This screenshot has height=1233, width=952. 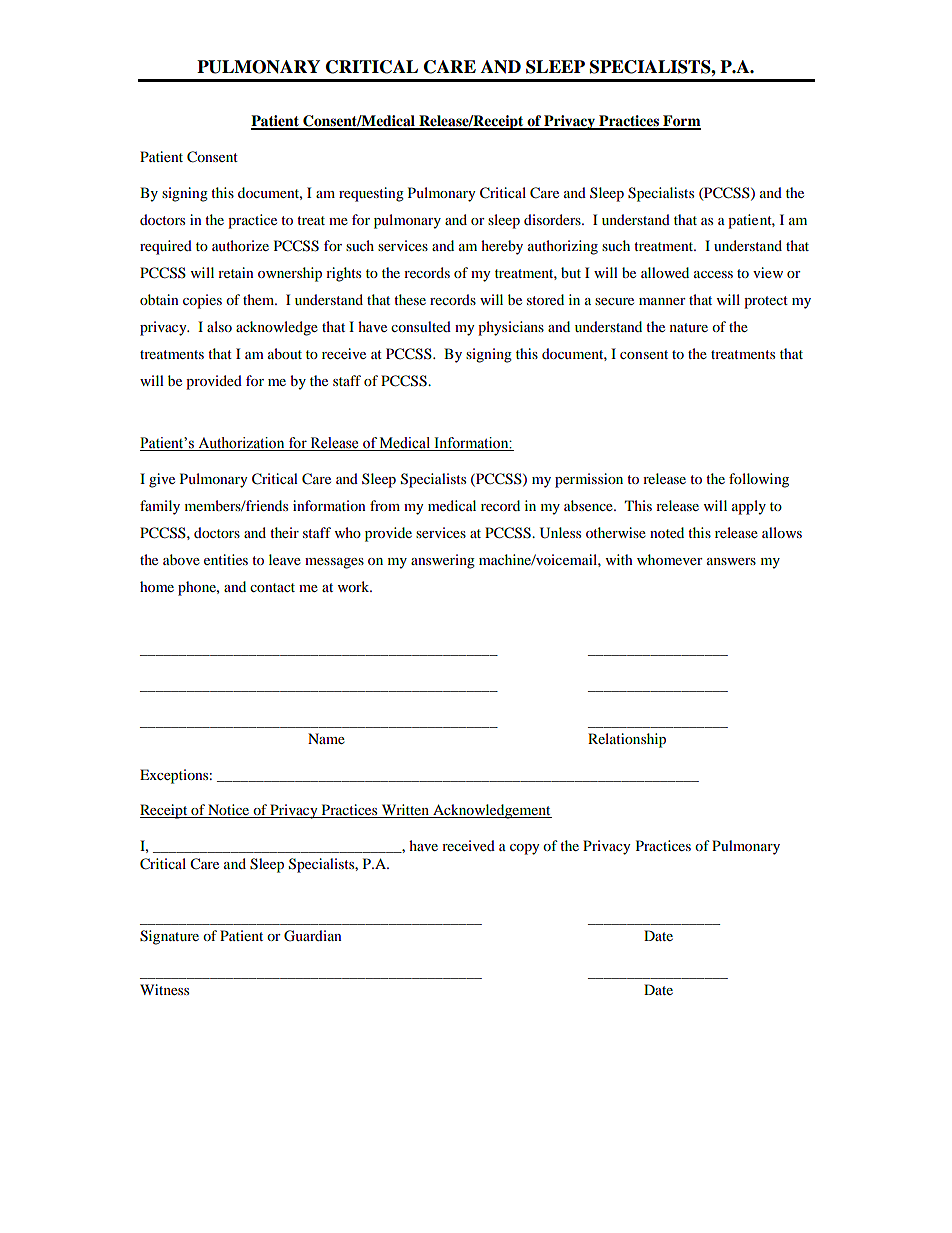 What do you see at coordinates (313, 936) in the screenshot?
I see `Guardian` at bounding box center [313, 936].
